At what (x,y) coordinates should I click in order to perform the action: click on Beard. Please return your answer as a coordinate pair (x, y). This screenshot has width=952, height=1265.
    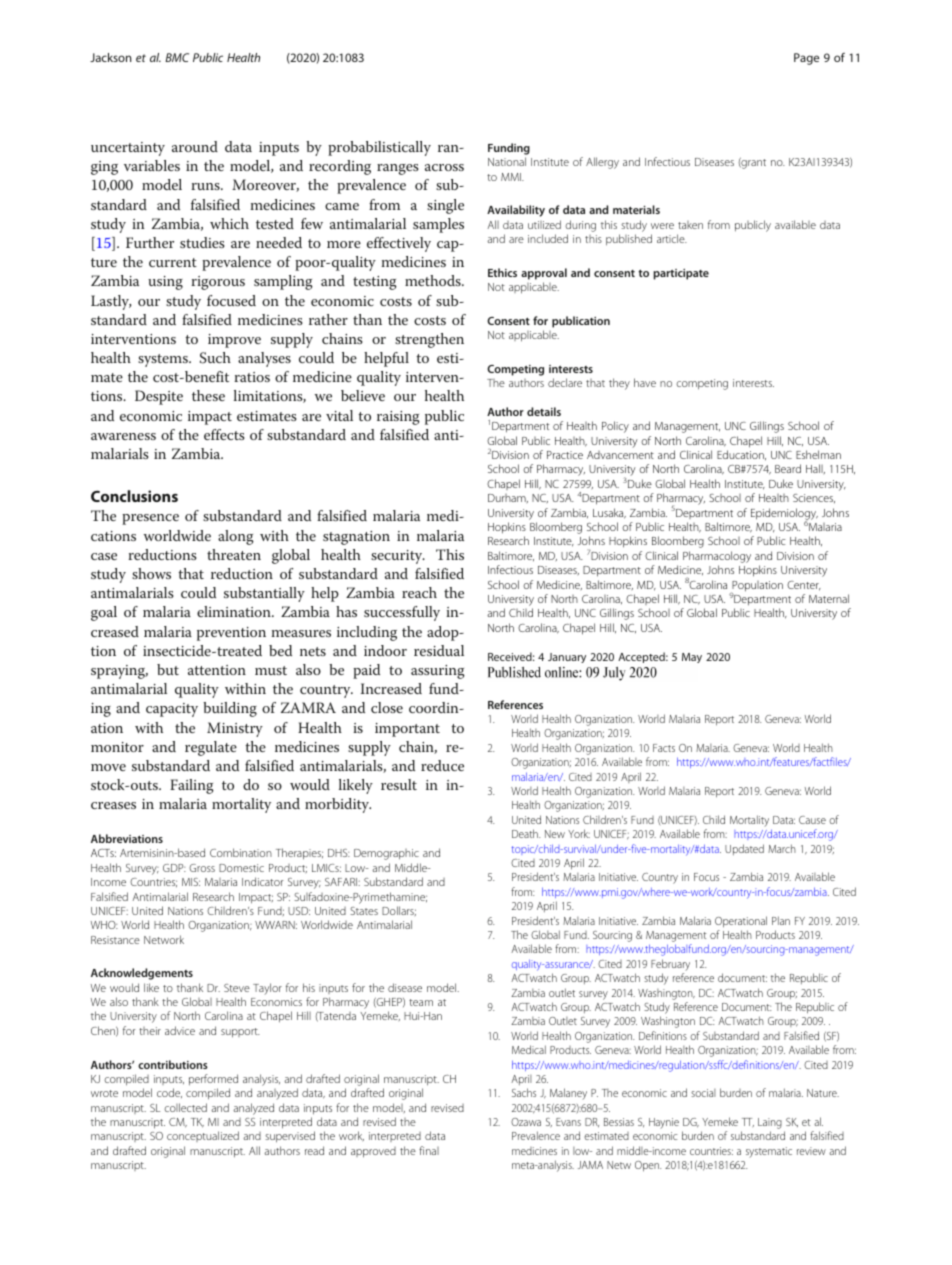
    Looking at the image, I should click on (788, 468).
